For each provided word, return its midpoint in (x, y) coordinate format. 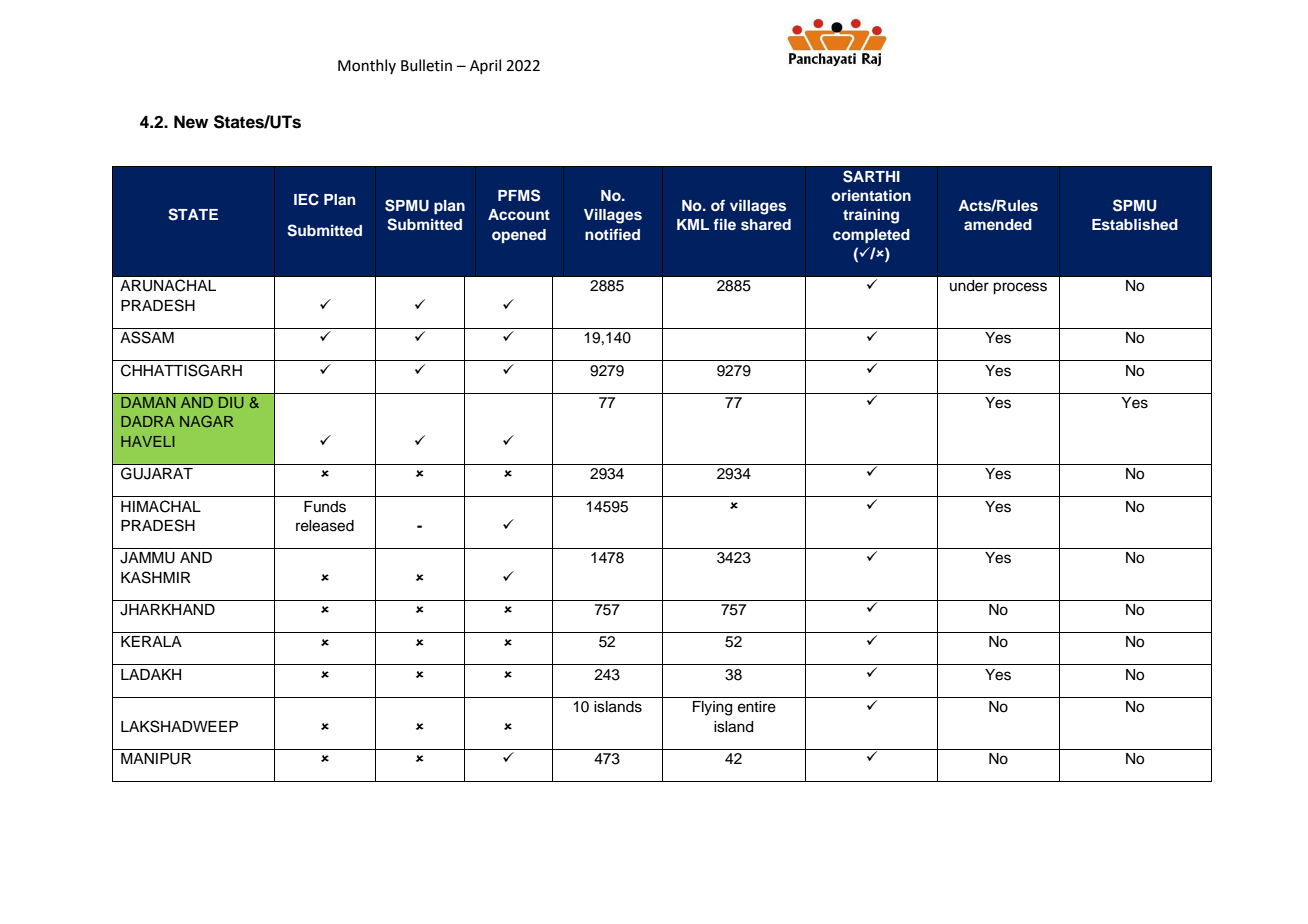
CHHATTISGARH (181, 370)
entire (757, 707)
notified (612, 234)
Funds (325, 507)
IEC (306, 199)
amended (998, 224)
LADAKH (151, 674)
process (1020, 288)
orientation (871, 195)
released (325, 526)
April (485, 66)
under (969, 286)
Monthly (367, 66)
